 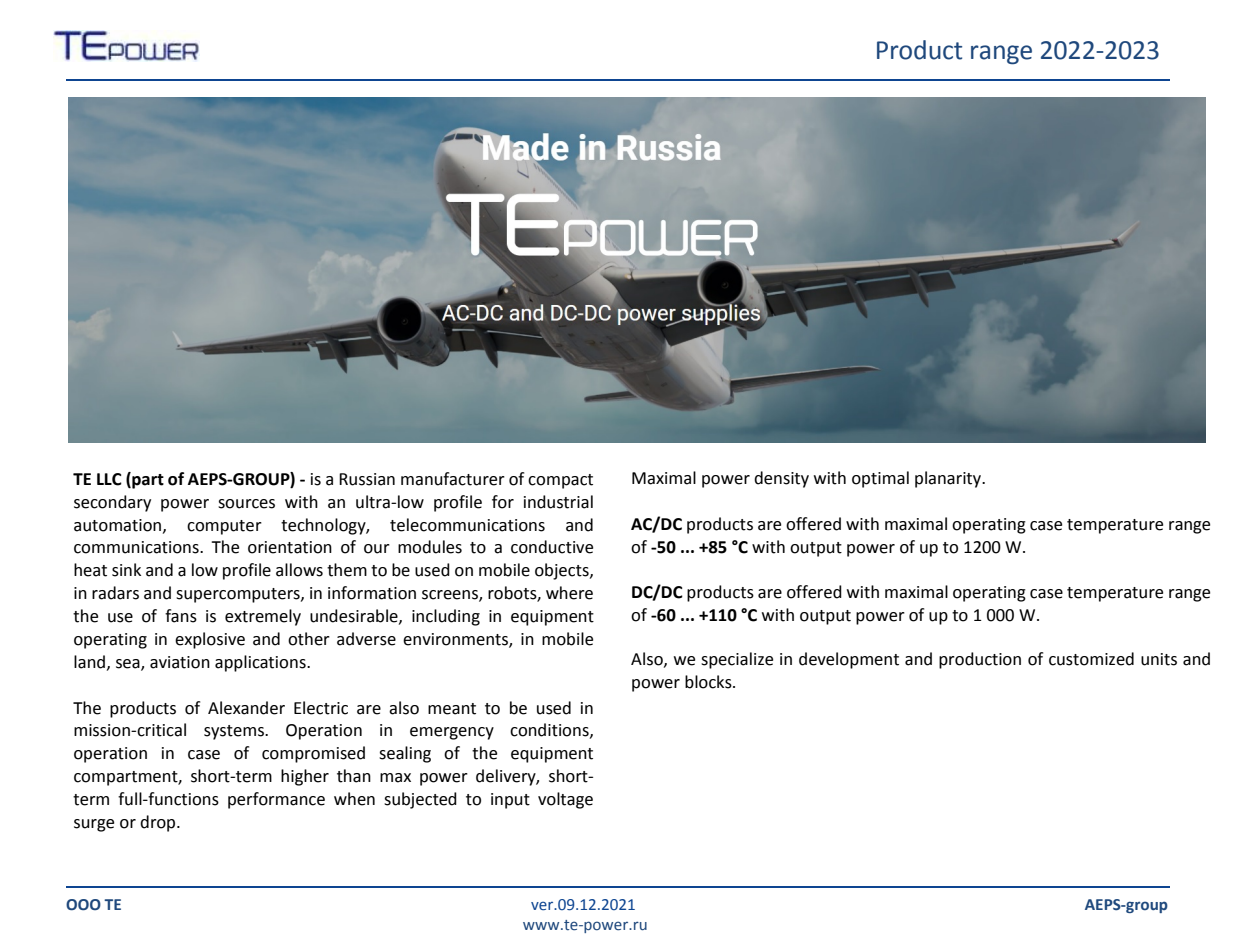 I want to click on drop, so click(x=159, y=823).
